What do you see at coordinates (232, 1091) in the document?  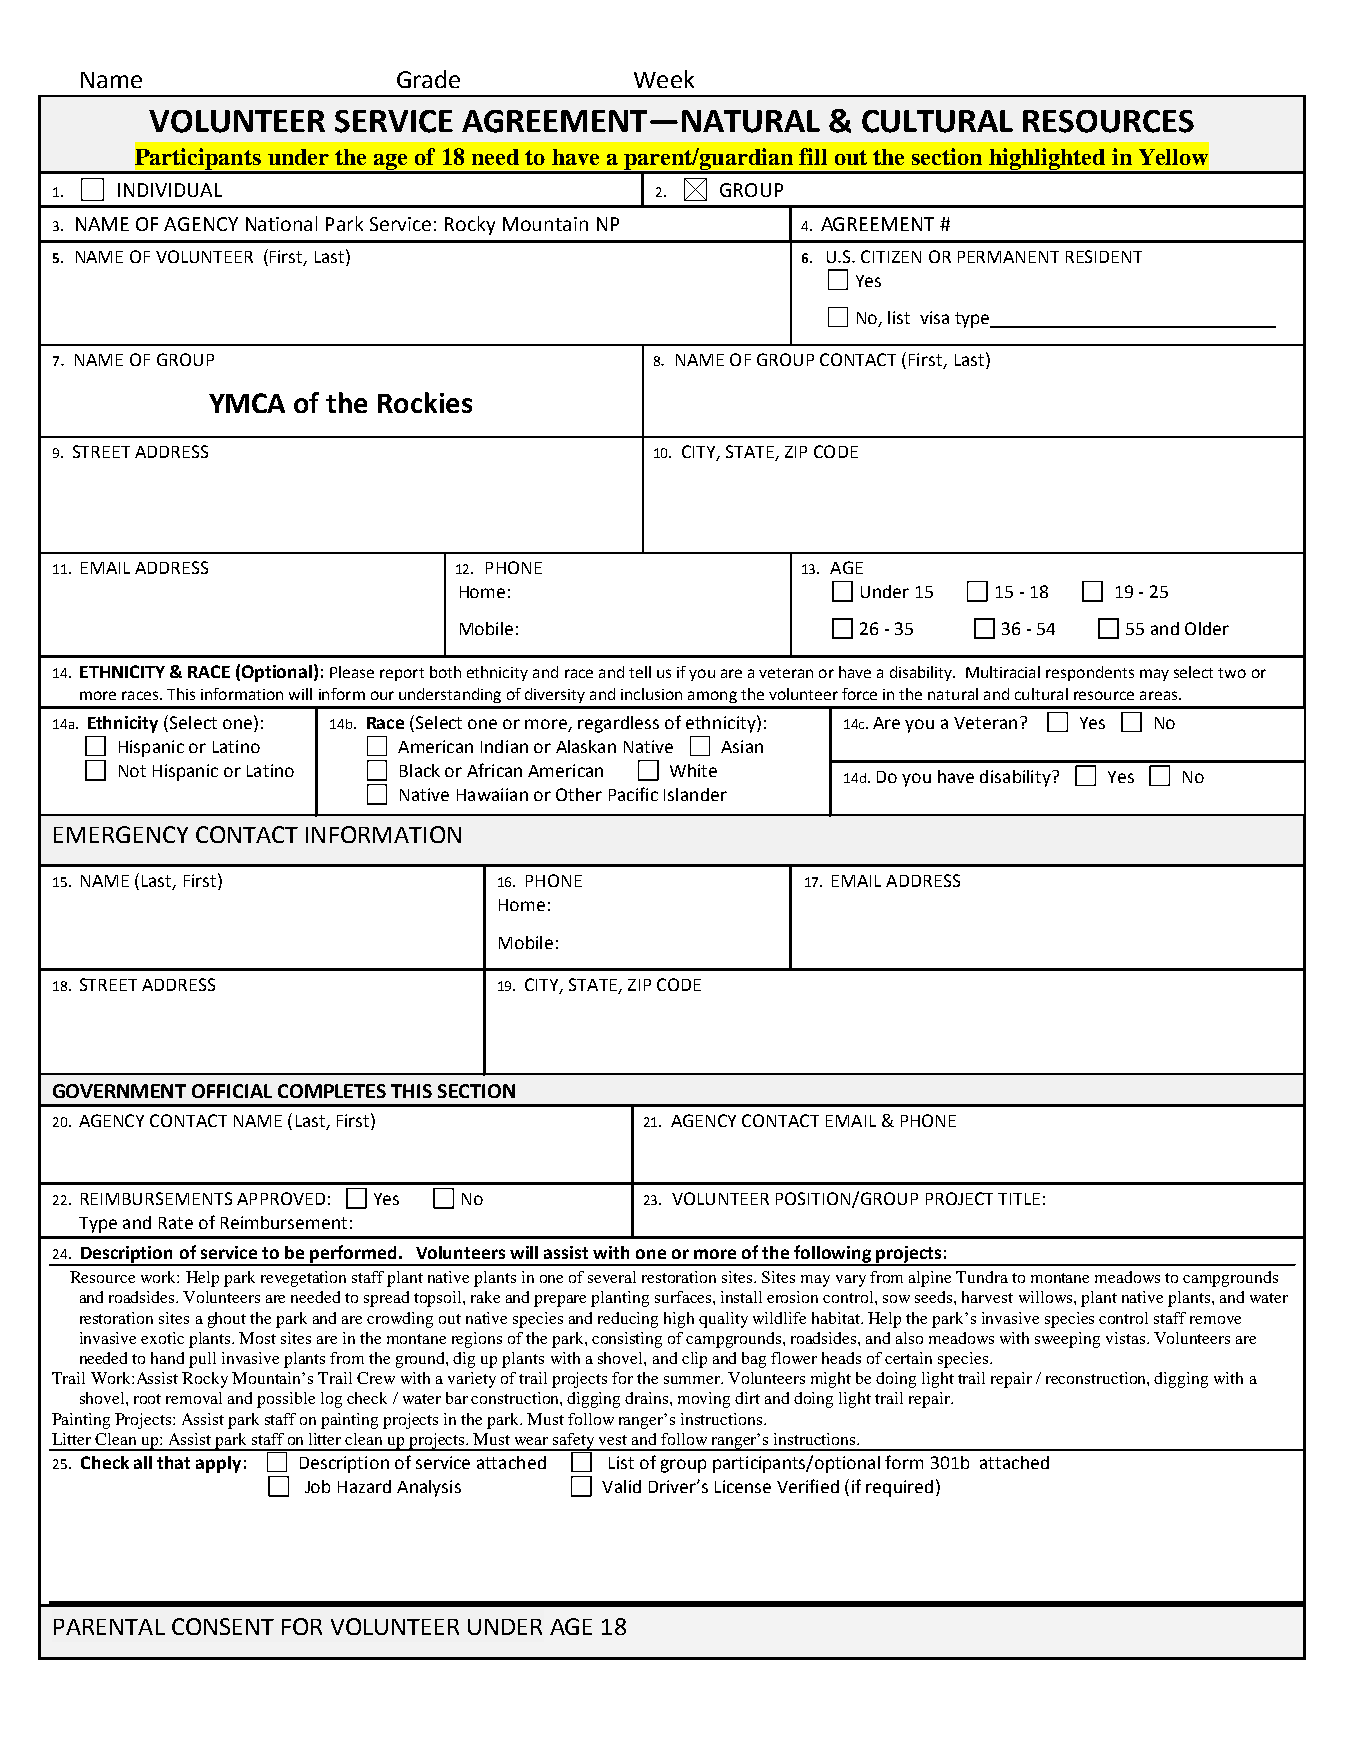 I see `OFFICIAL` at bounding box center [232, 1091].
